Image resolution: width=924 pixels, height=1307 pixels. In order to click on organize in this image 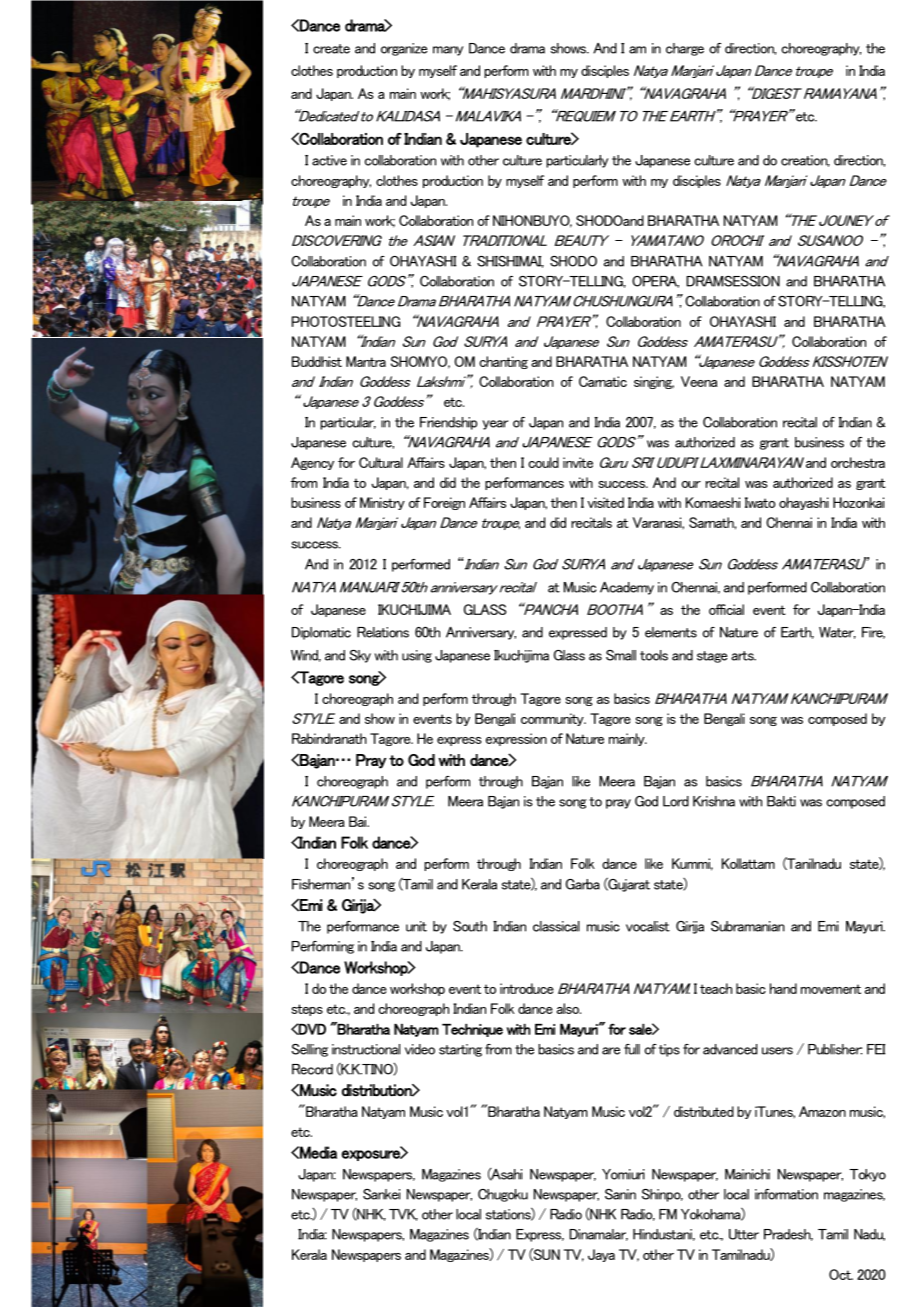, I will do `click(404, 49)`.
